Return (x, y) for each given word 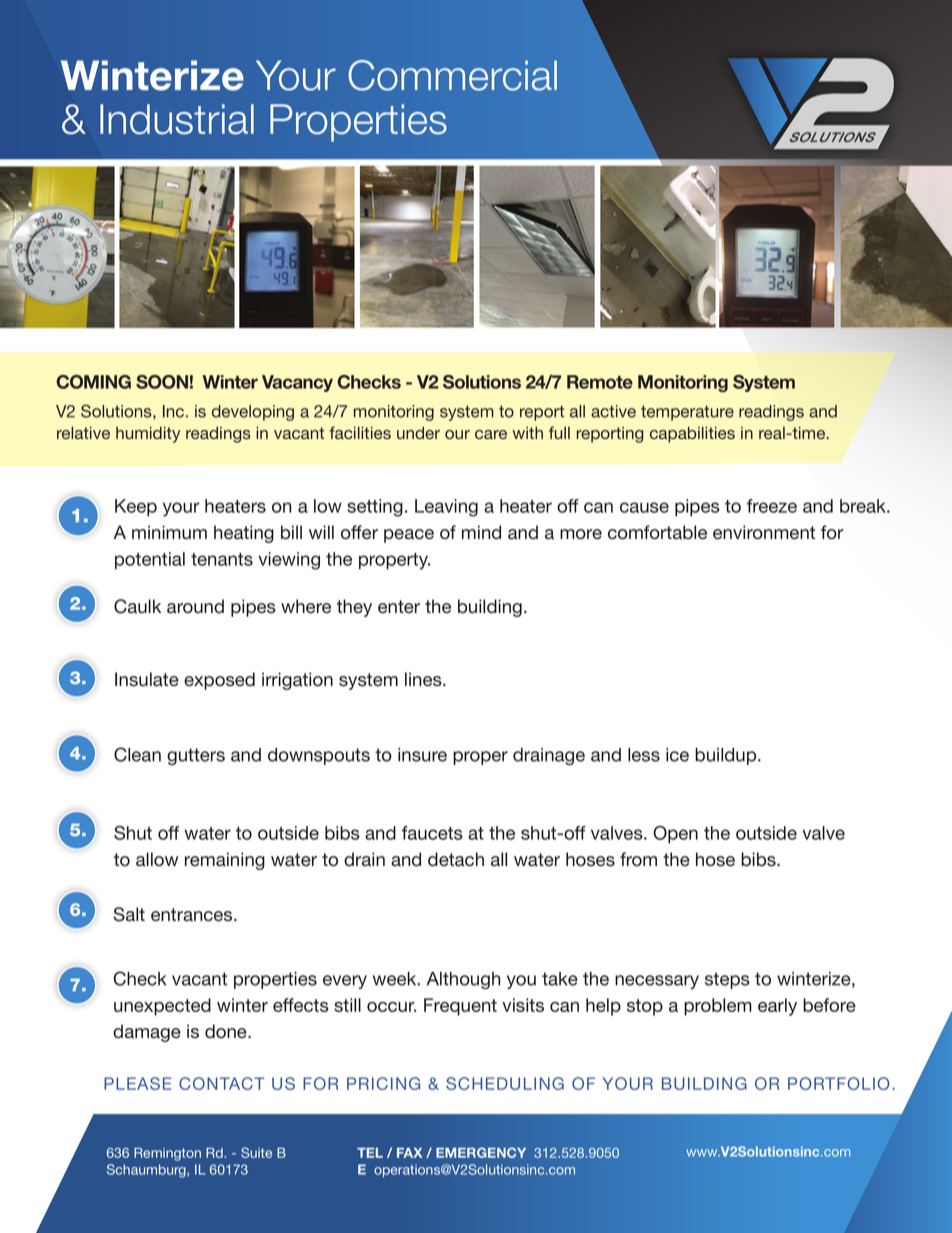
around (195, 606)
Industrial (177, 119)
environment (764, 532)
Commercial (452, 75)
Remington (167, 1154)
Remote (600, 382)
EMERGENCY (481, 1152)
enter (399, 607)
